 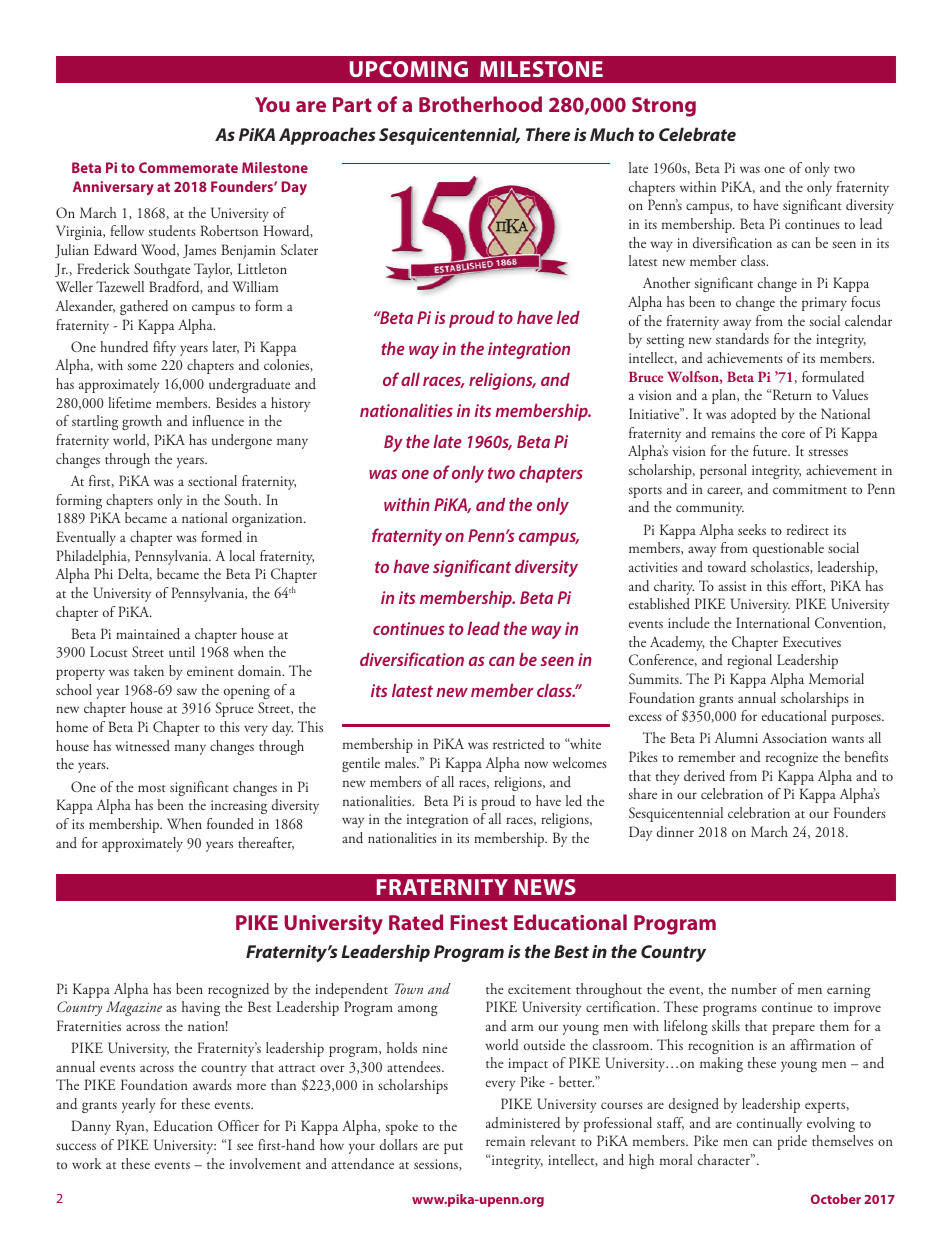 I want to click on sports, so click(x=645, y=492).
